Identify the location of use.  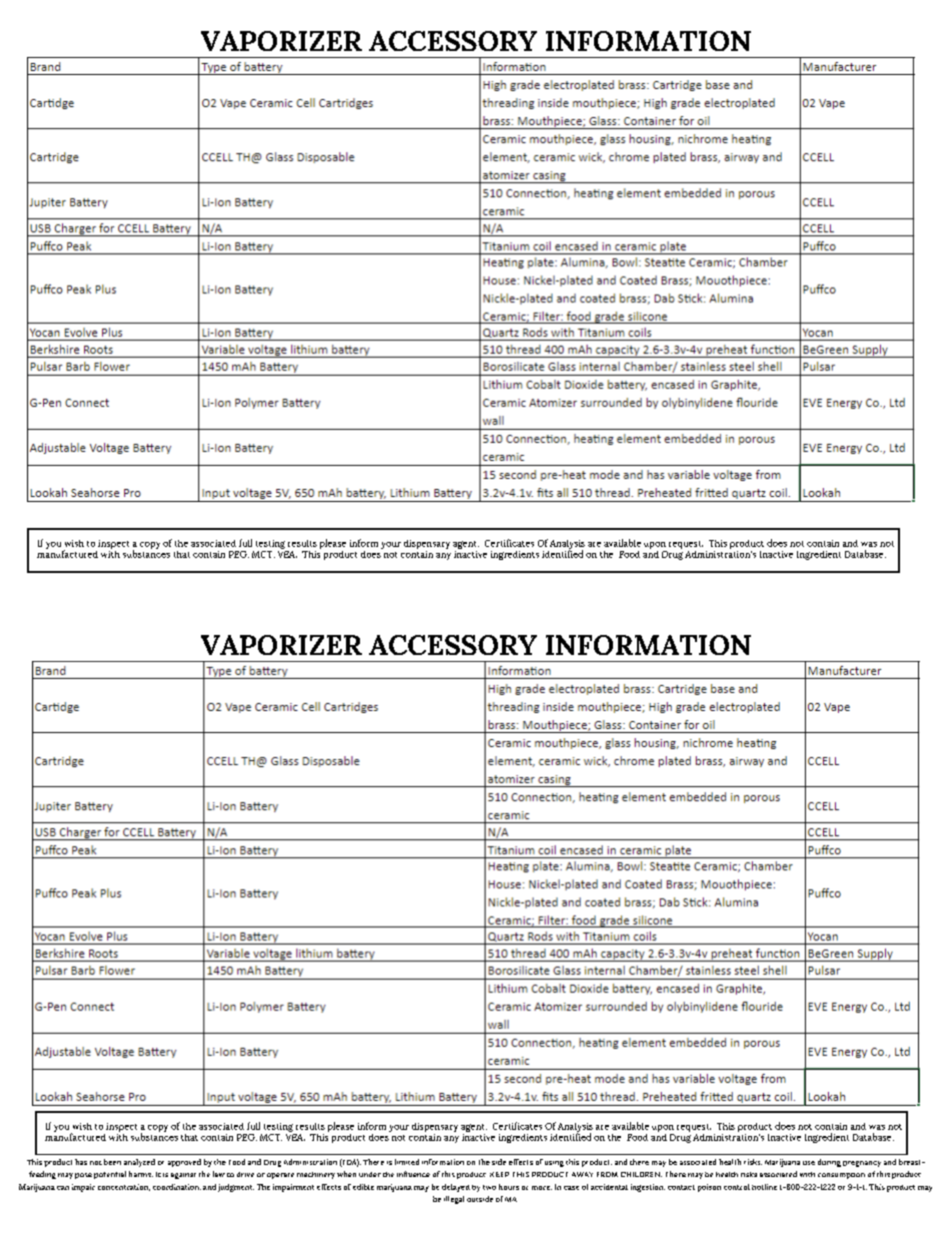
(809, 1163).
